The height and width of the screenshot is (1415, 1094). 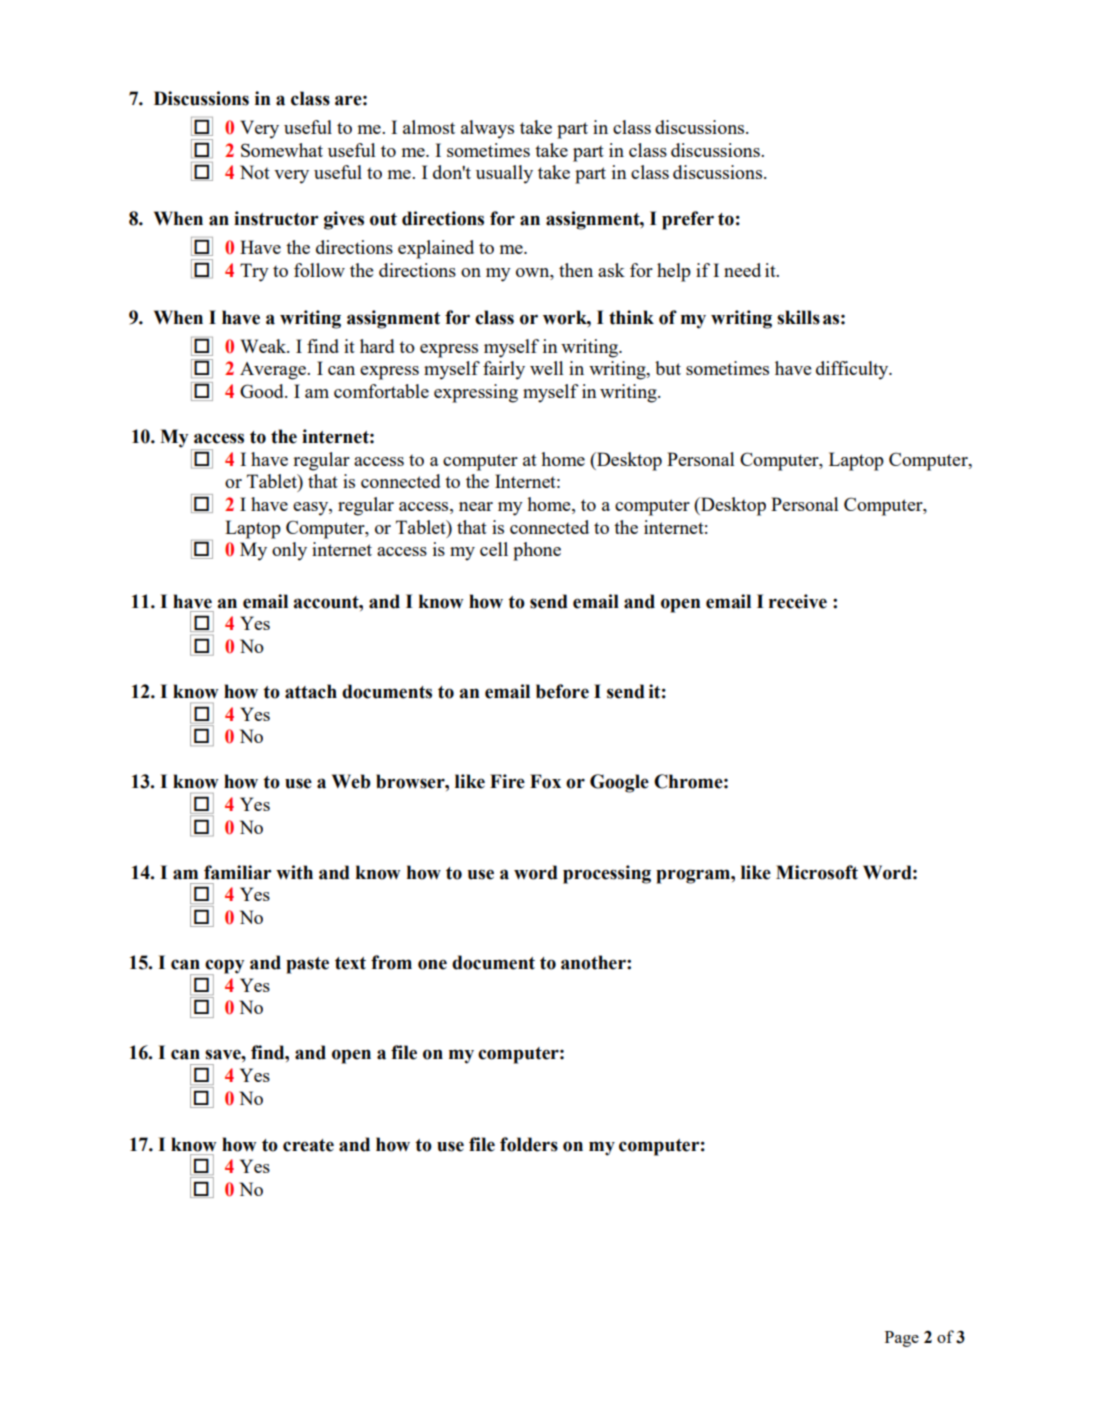 I want to click on Microsoft, so click(x=817, y=872).
